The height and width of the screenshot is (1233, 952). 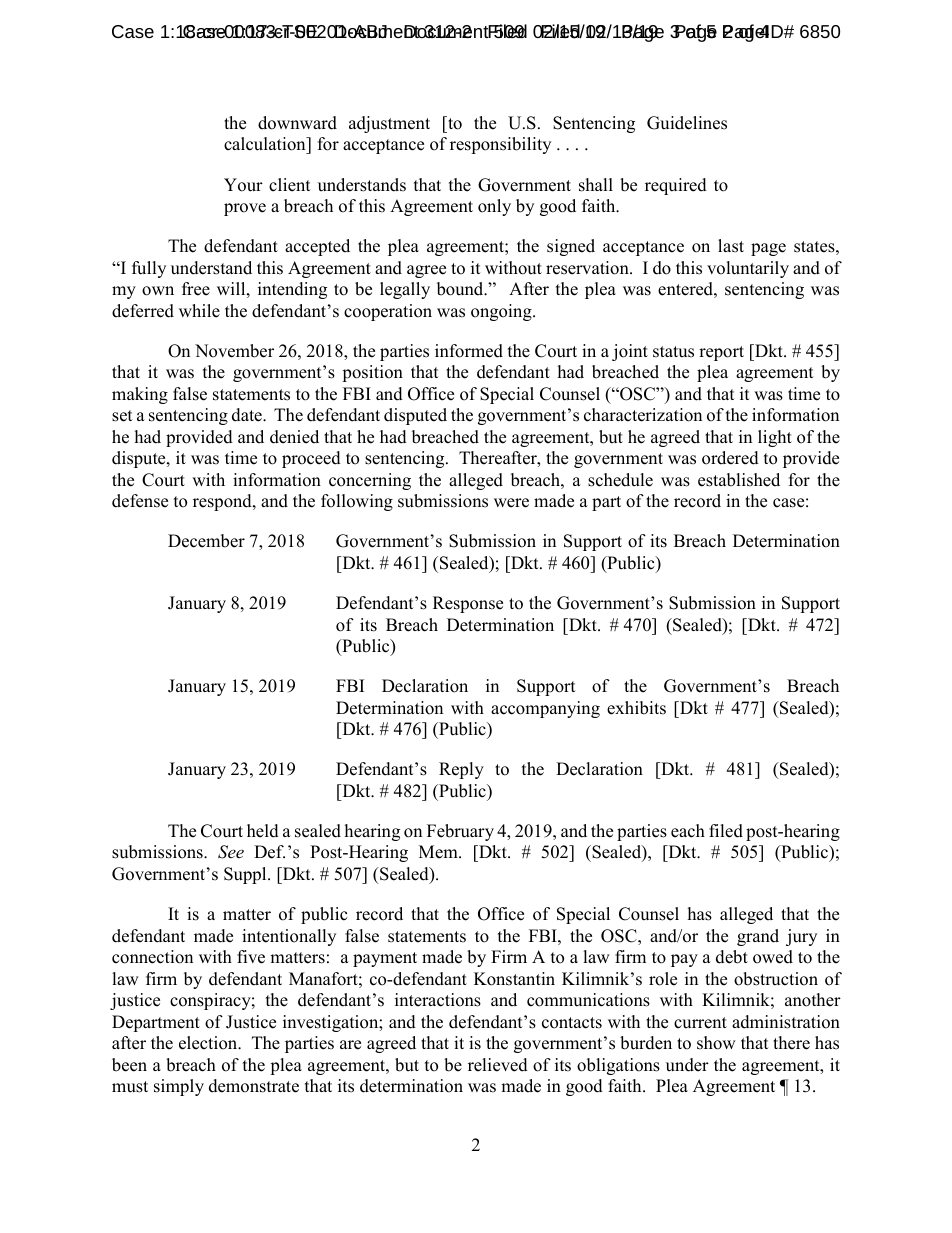 I want to click on exhibits, so click(x=636, y=708).
